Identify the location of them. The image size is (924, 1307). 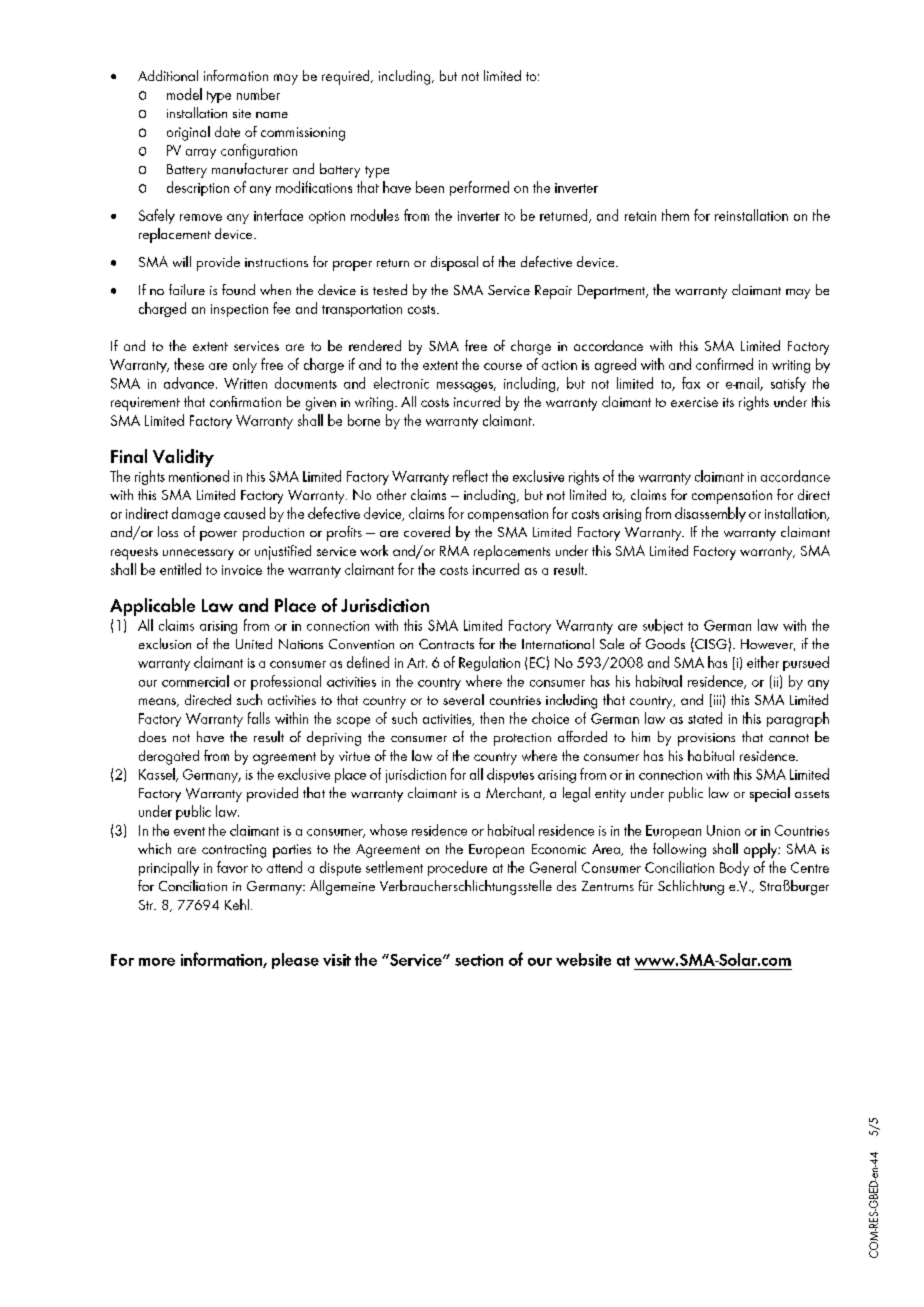
(675, 215).
